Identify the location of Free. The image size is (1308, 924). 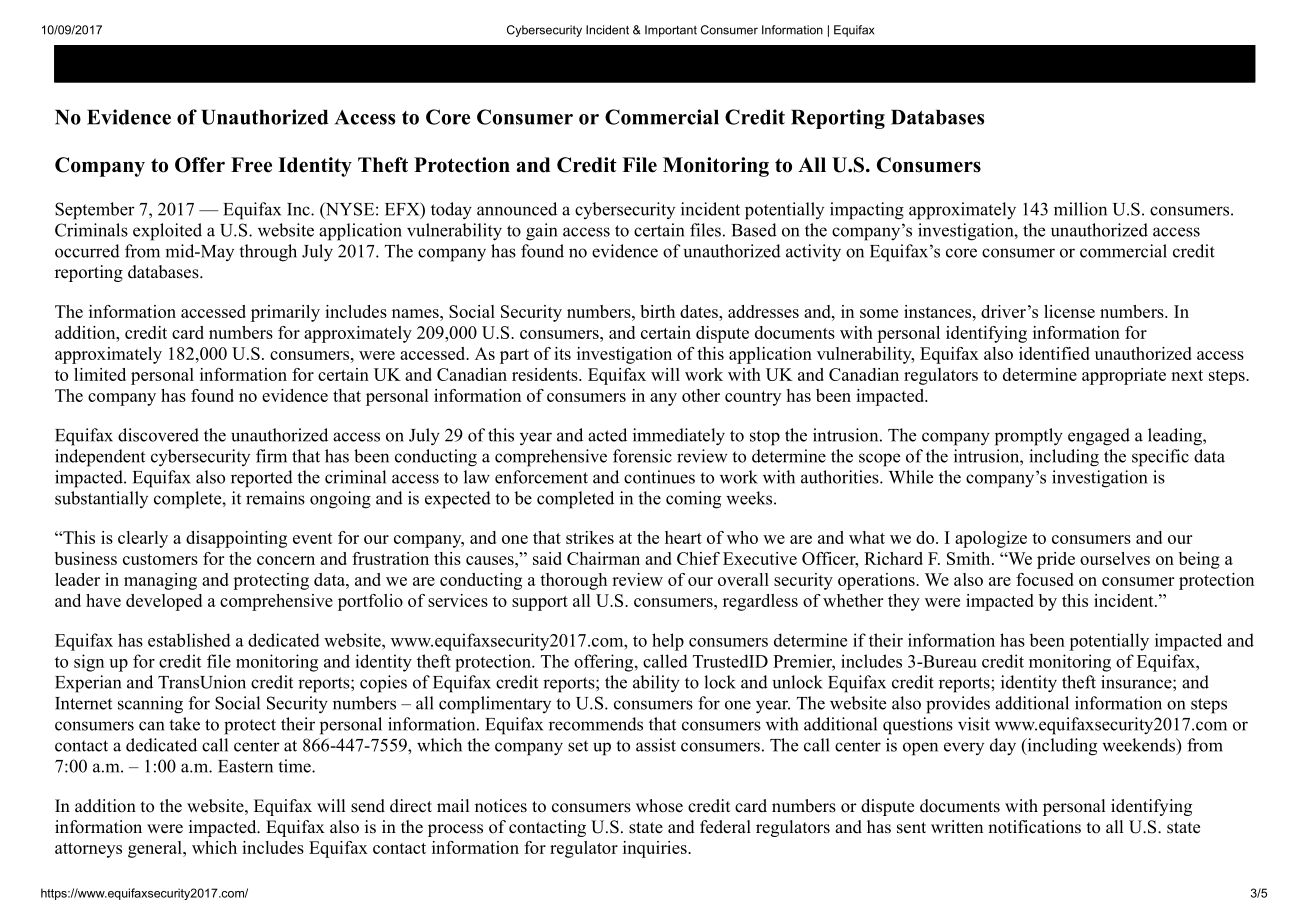
(251, 165).
